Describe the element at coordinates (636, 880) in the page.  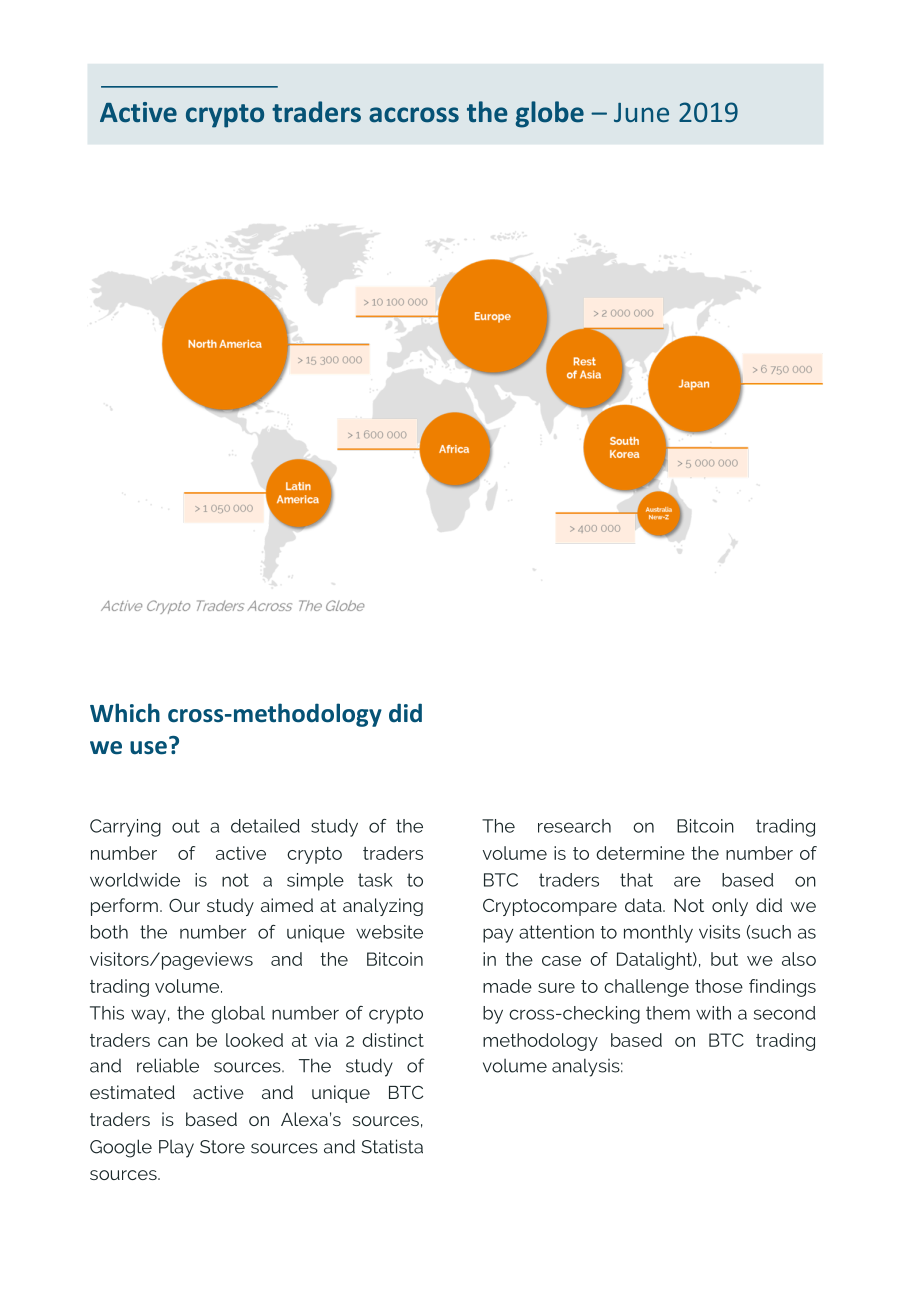
I see `that` at that location.
